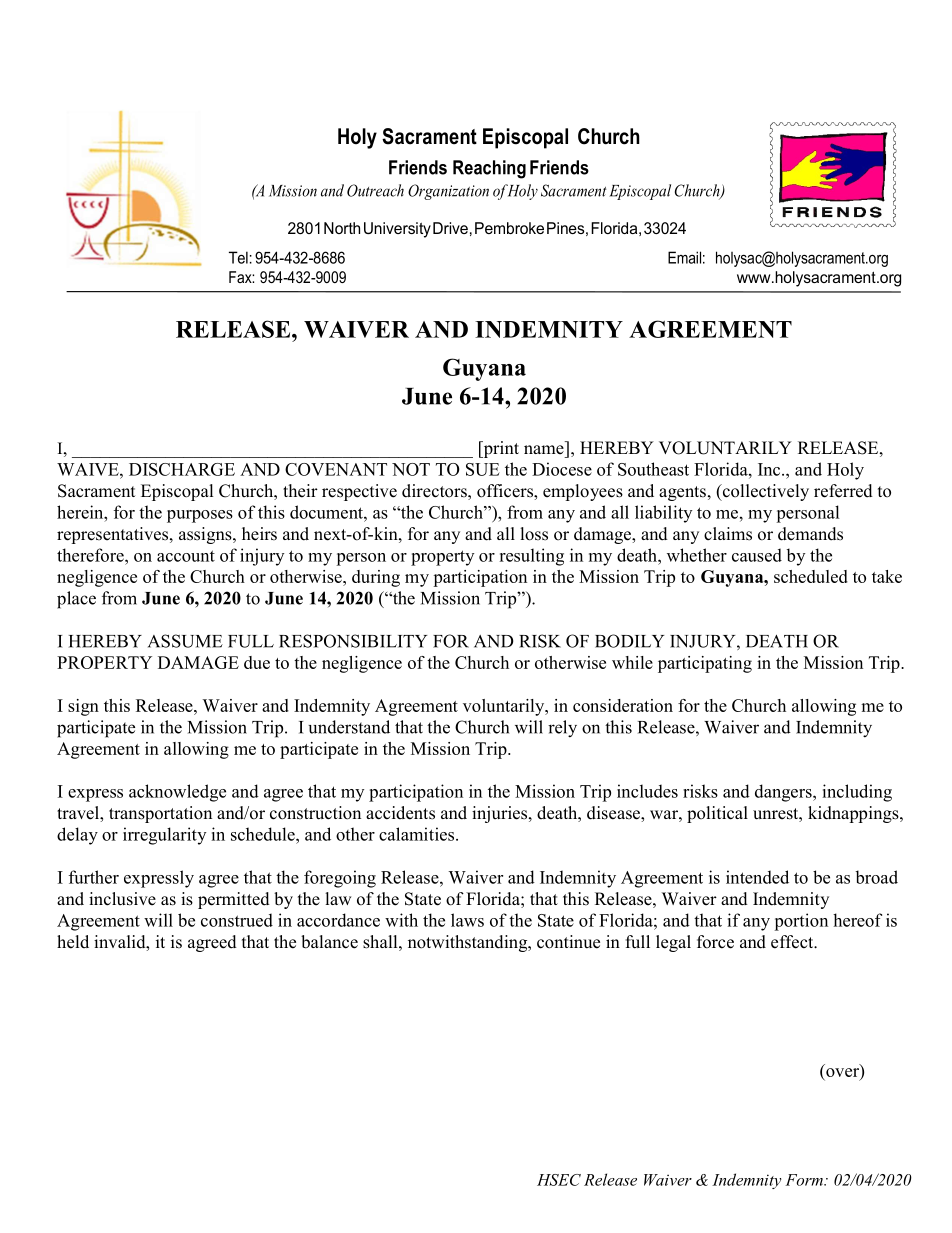 The height and width of the page is (1233, 952). Describe the element at coordinates (705, 664) in the page. I see `participating` at that location.
